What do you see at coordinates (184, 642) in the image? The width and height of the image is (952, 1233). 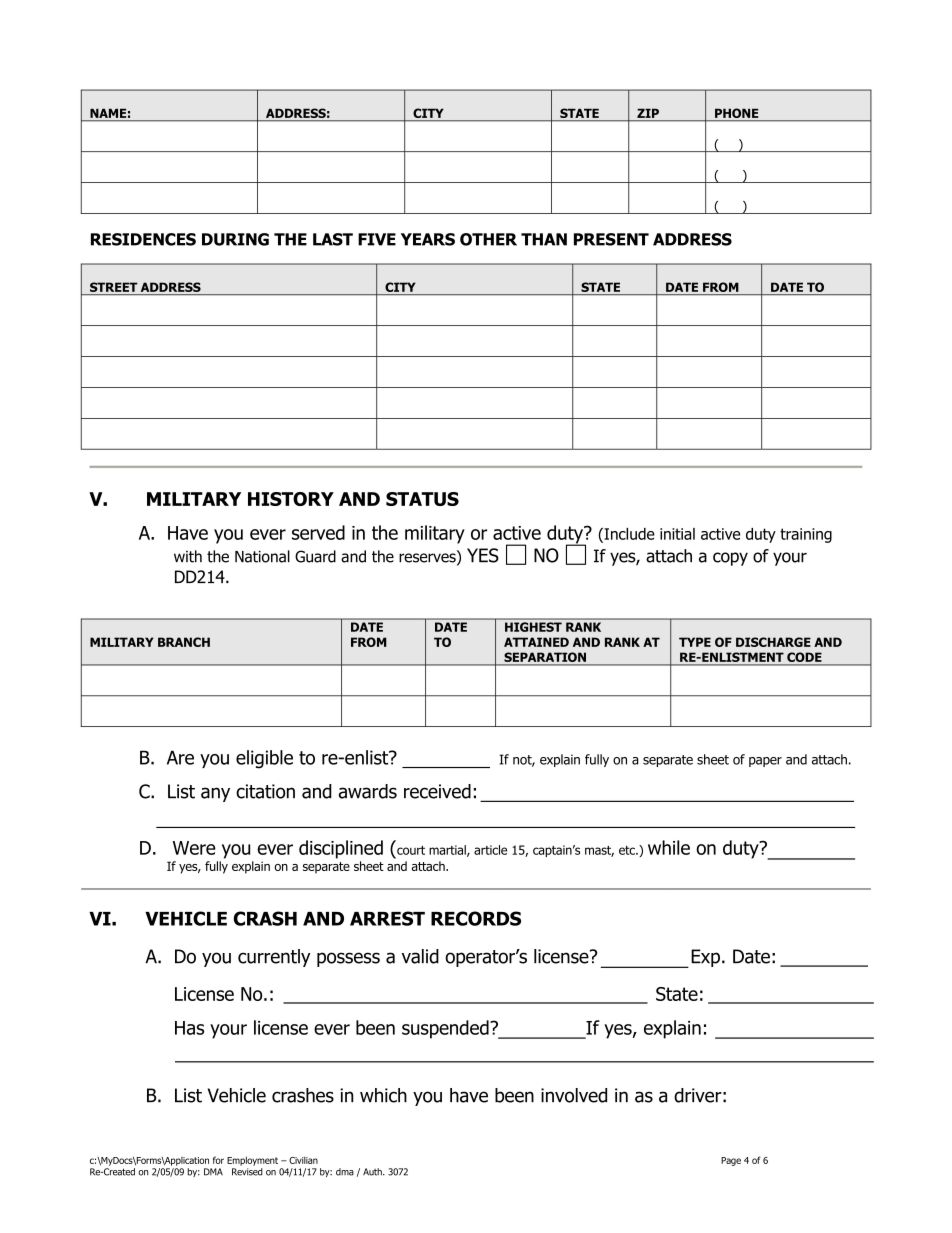 I see `BRANCH` at bounding box center [184, 642].
